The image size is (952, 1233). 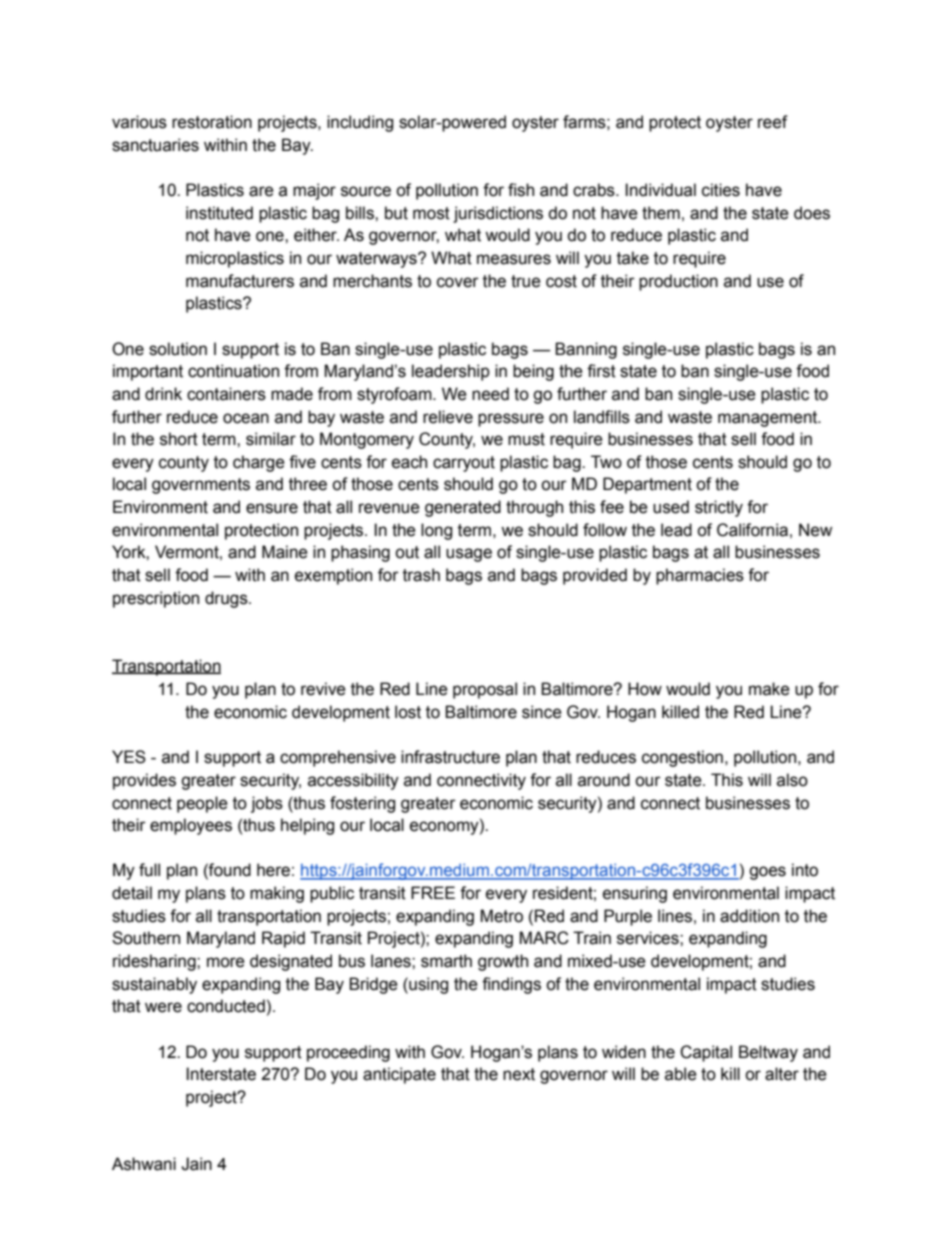 What do you see at coordinates (450, 757) in the document?
I see `infrastructure` at bounding box center [450, 757].
